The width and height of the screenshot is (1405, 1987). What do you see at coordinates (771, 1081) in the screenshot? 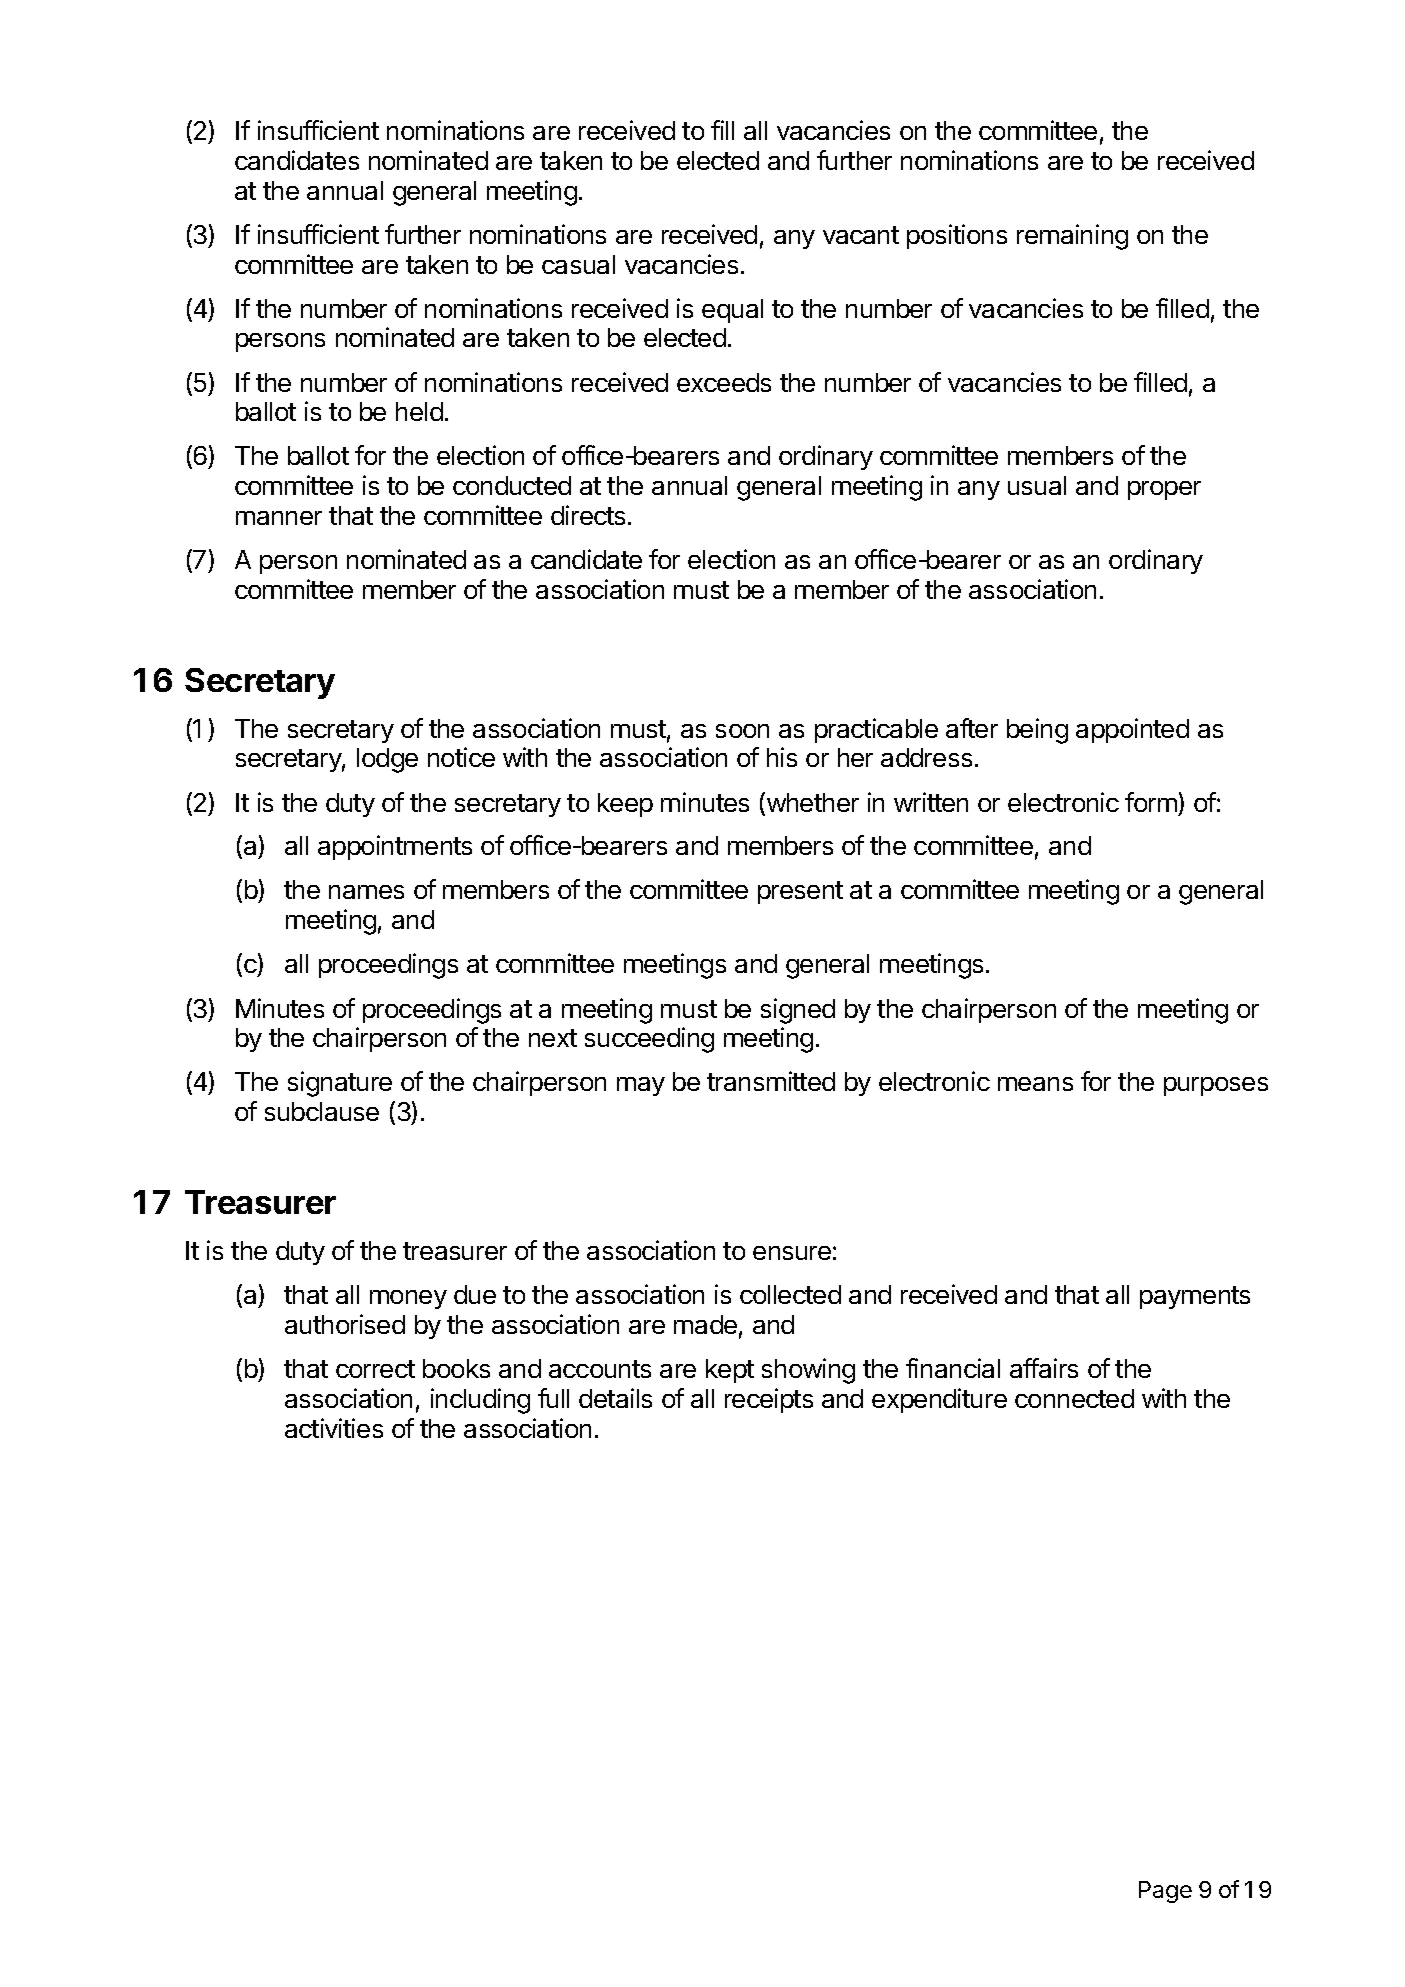
I see `transmitted` at bounding box center [771, 1081].
